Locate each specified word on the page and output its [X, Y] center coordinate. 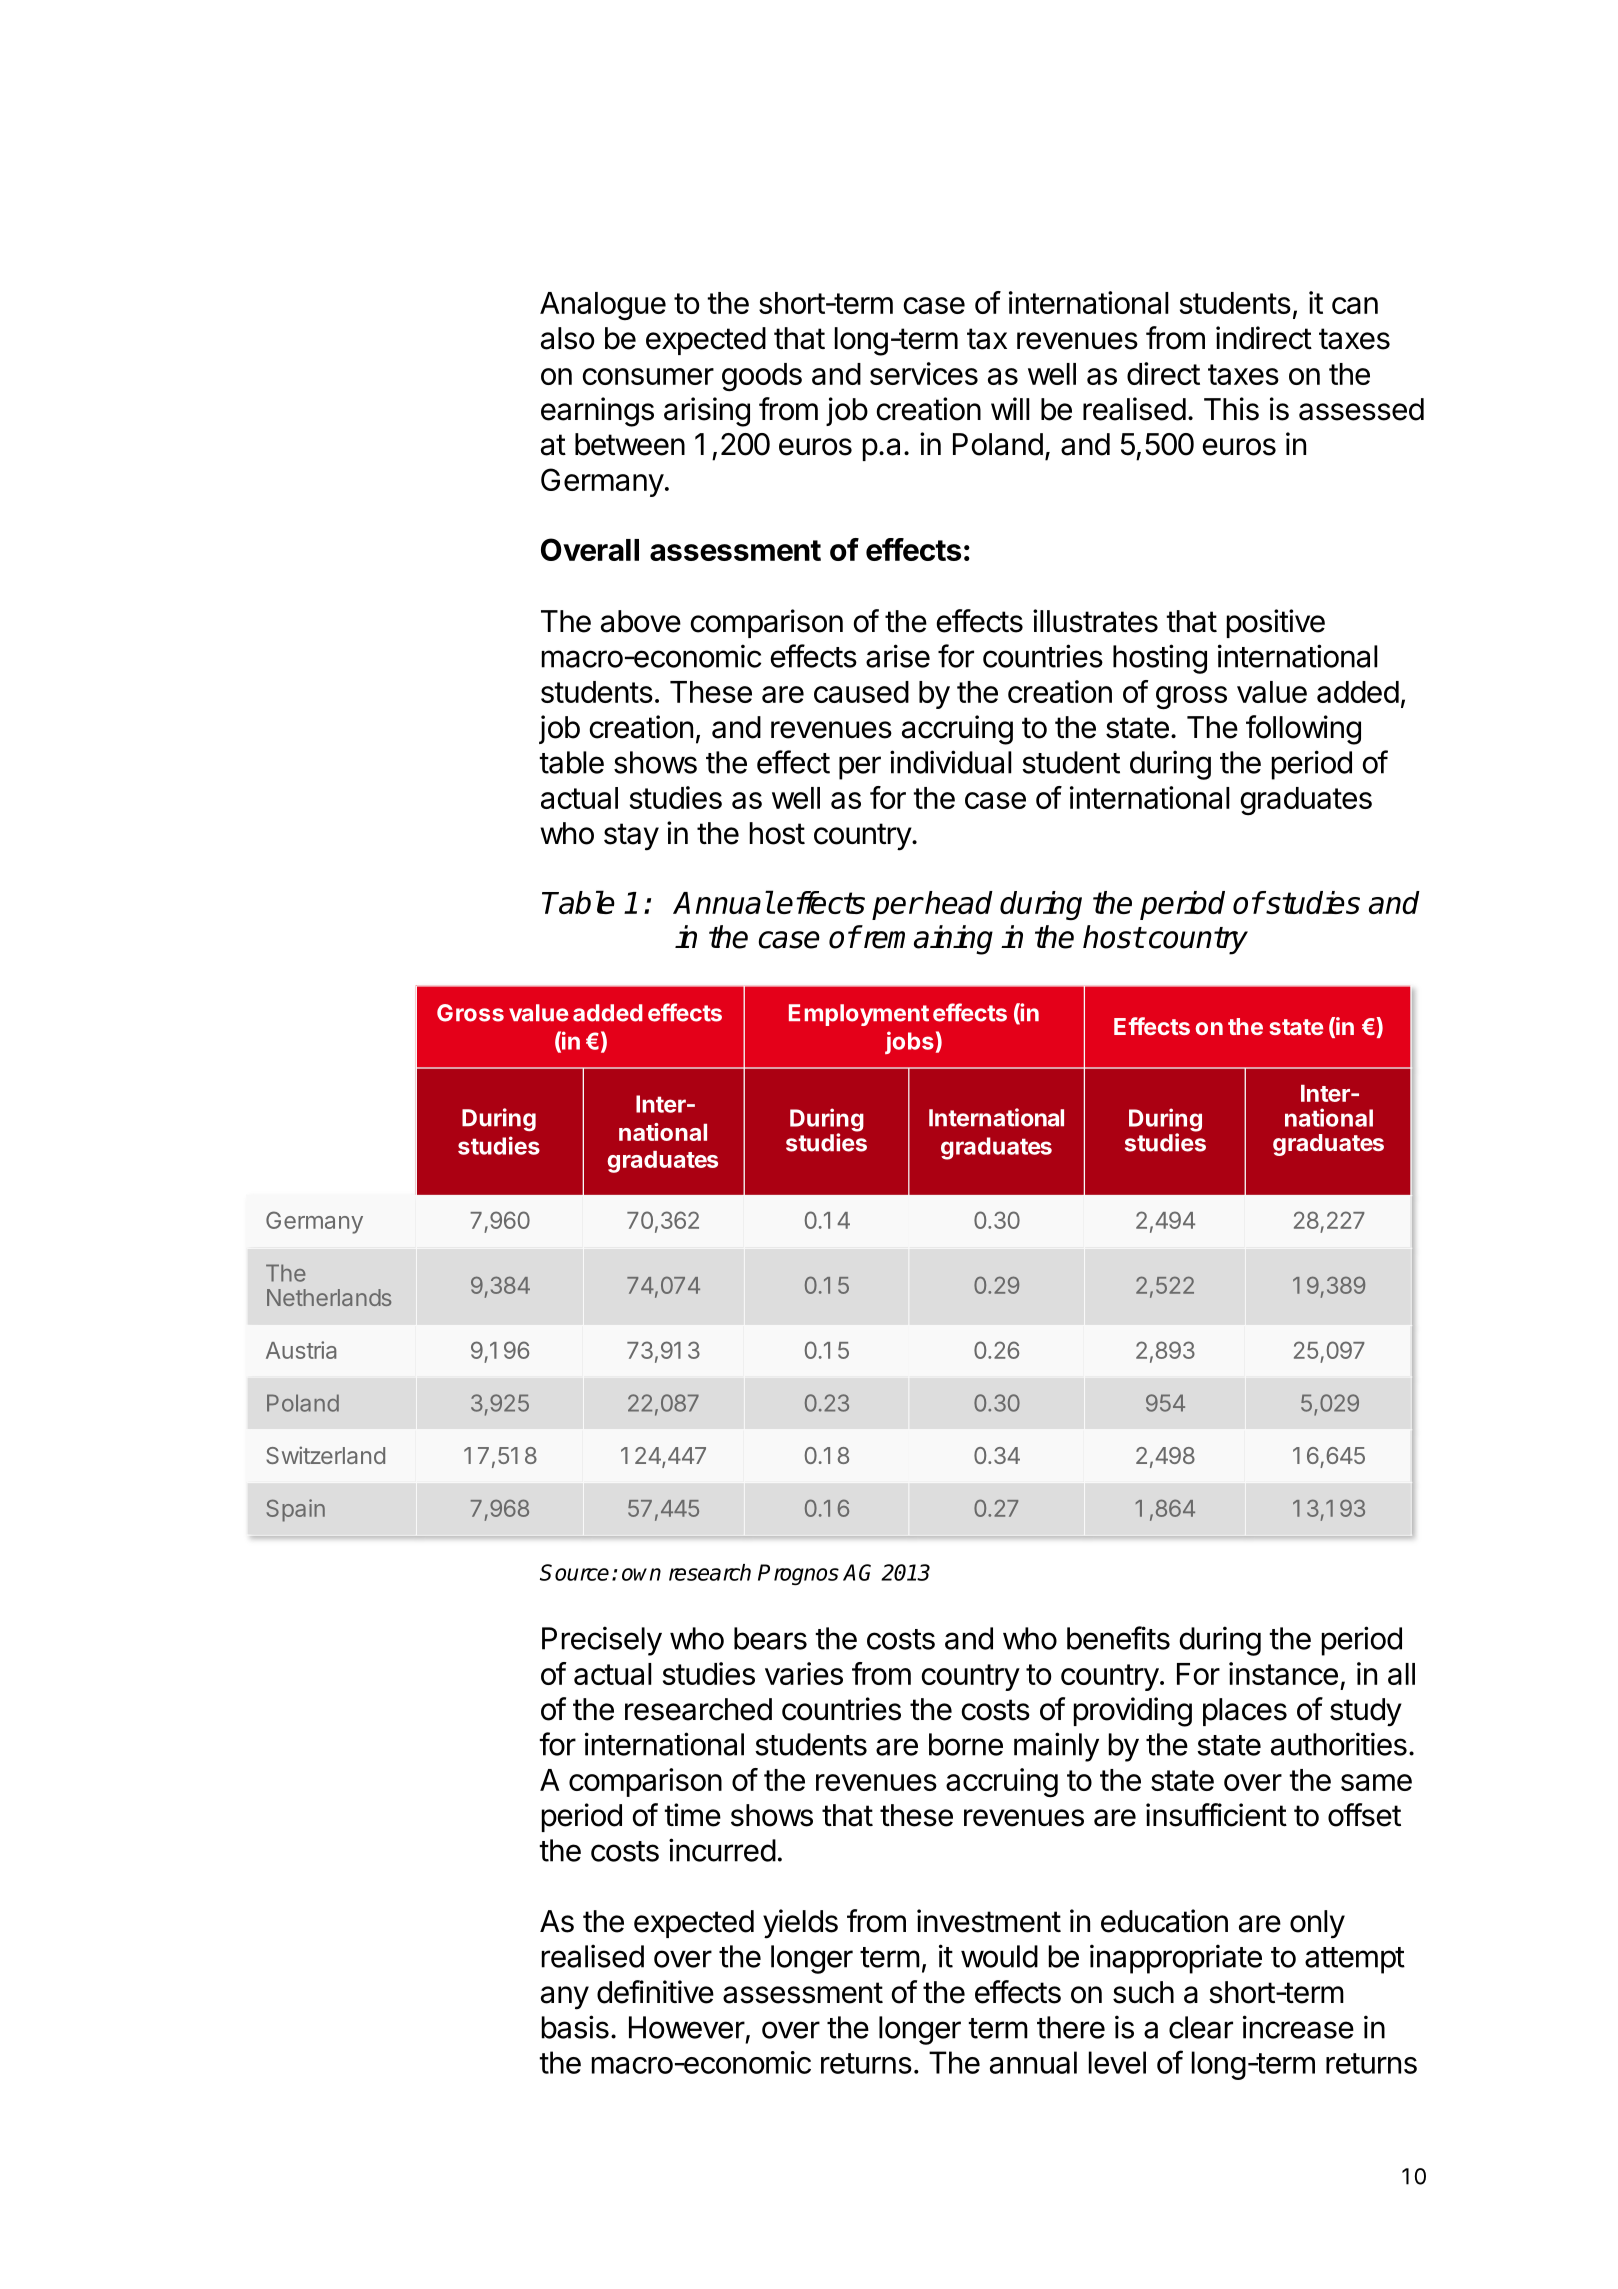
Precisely [602, 1641]
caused [861, 692]
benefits [1118, 1638]
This [1231, 409]
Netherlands [329, 1297]
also [567, 338]
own [641, 1574]
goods [762, 377]
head [958, 902]
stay [631, 837]
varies [804, 1673]
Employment [859, 1015]
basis [575, 2027]
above [641, 621]
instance [1283, 1673]
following [1303, 730]
